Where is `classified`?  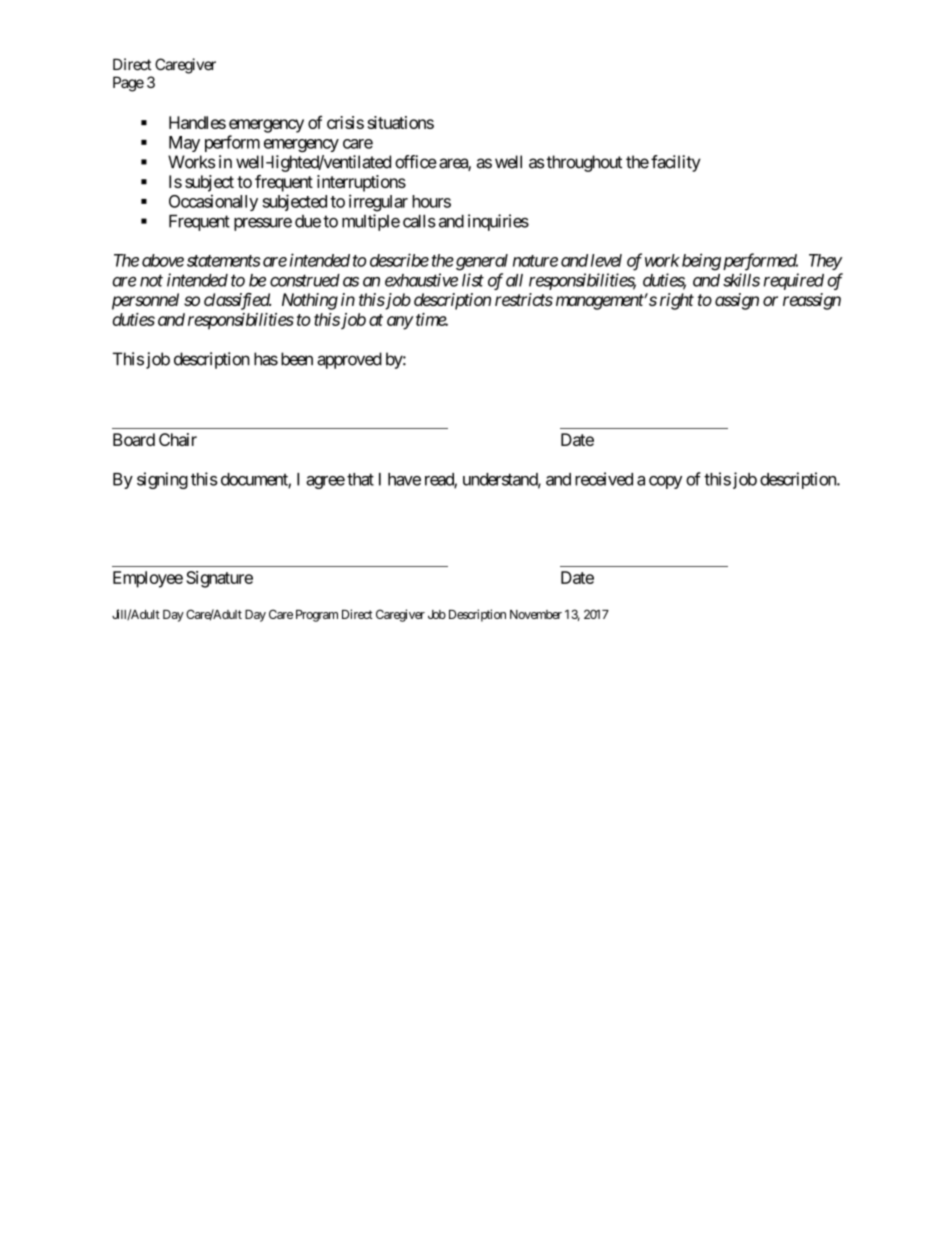 classified is located at coordinates (237, 301).
